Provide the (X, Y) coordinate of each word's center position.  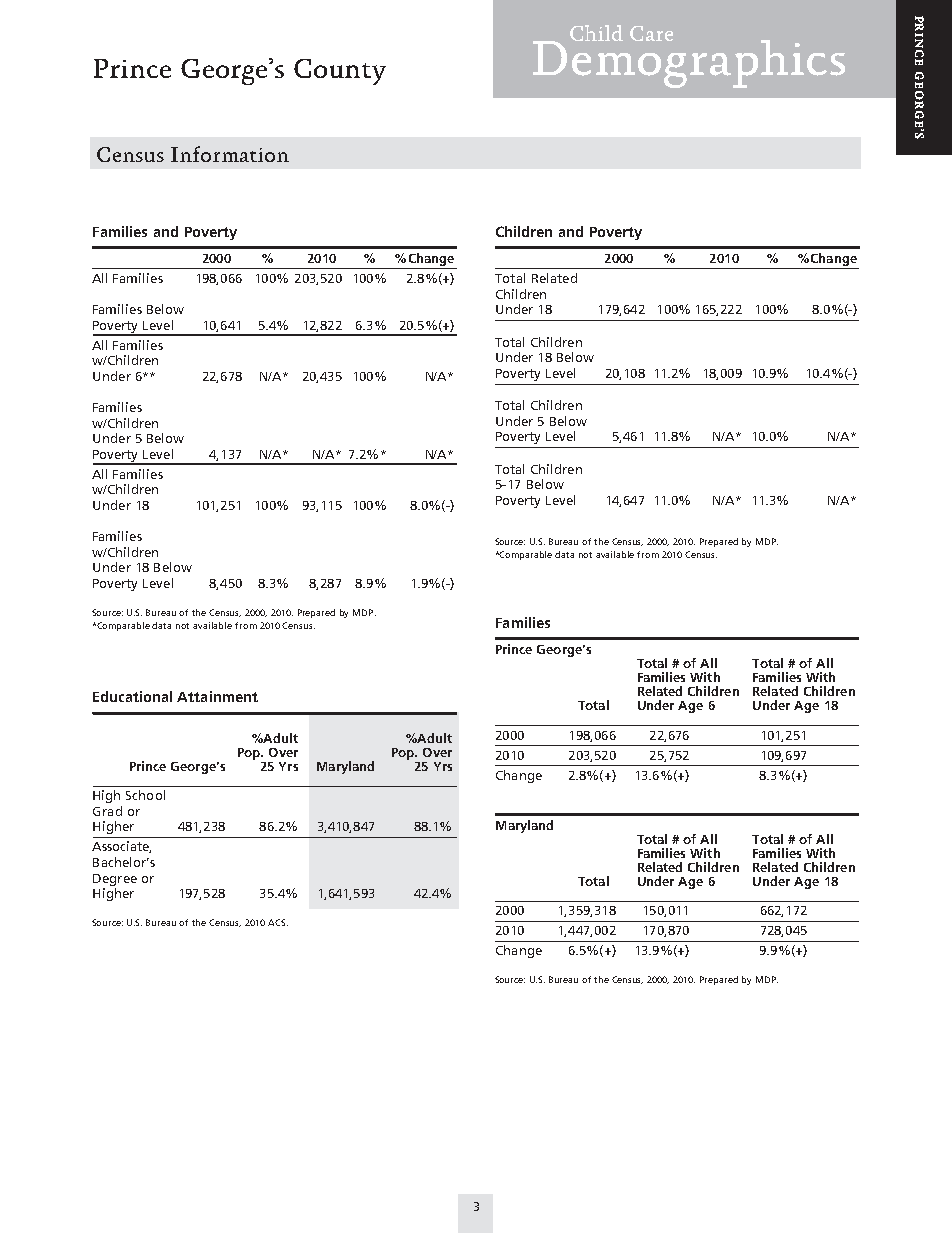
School (145, 795)
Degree (115, 880)
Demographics (689, 62)
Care (651, 33)
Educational (132, 696)
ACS (278, 922)
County (340, 72)
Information (230, 154)
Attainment (217, 696)
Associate (121, 847)
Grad (107, 811)
